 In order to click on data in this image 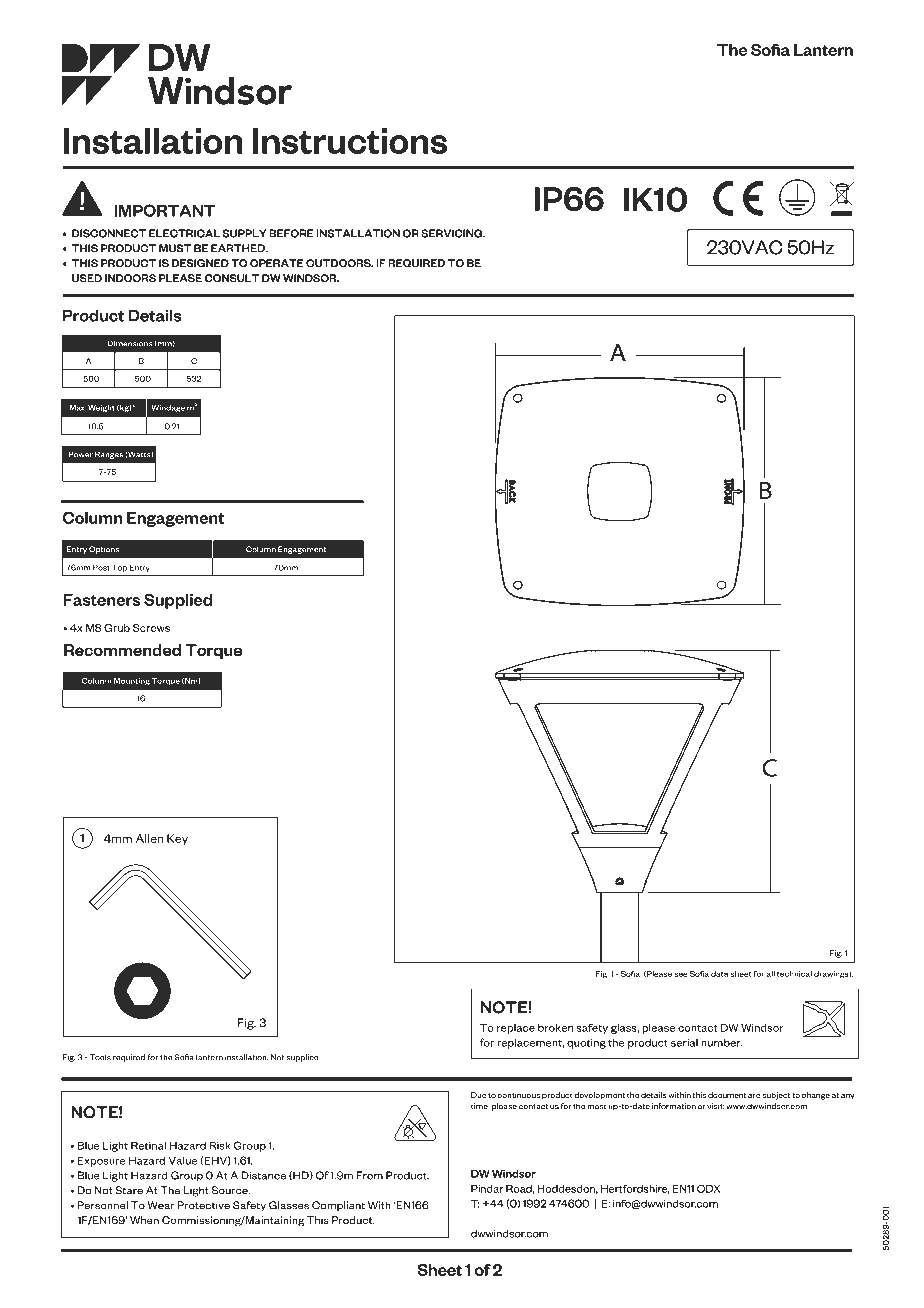, I will do `click(719, 974)`.
